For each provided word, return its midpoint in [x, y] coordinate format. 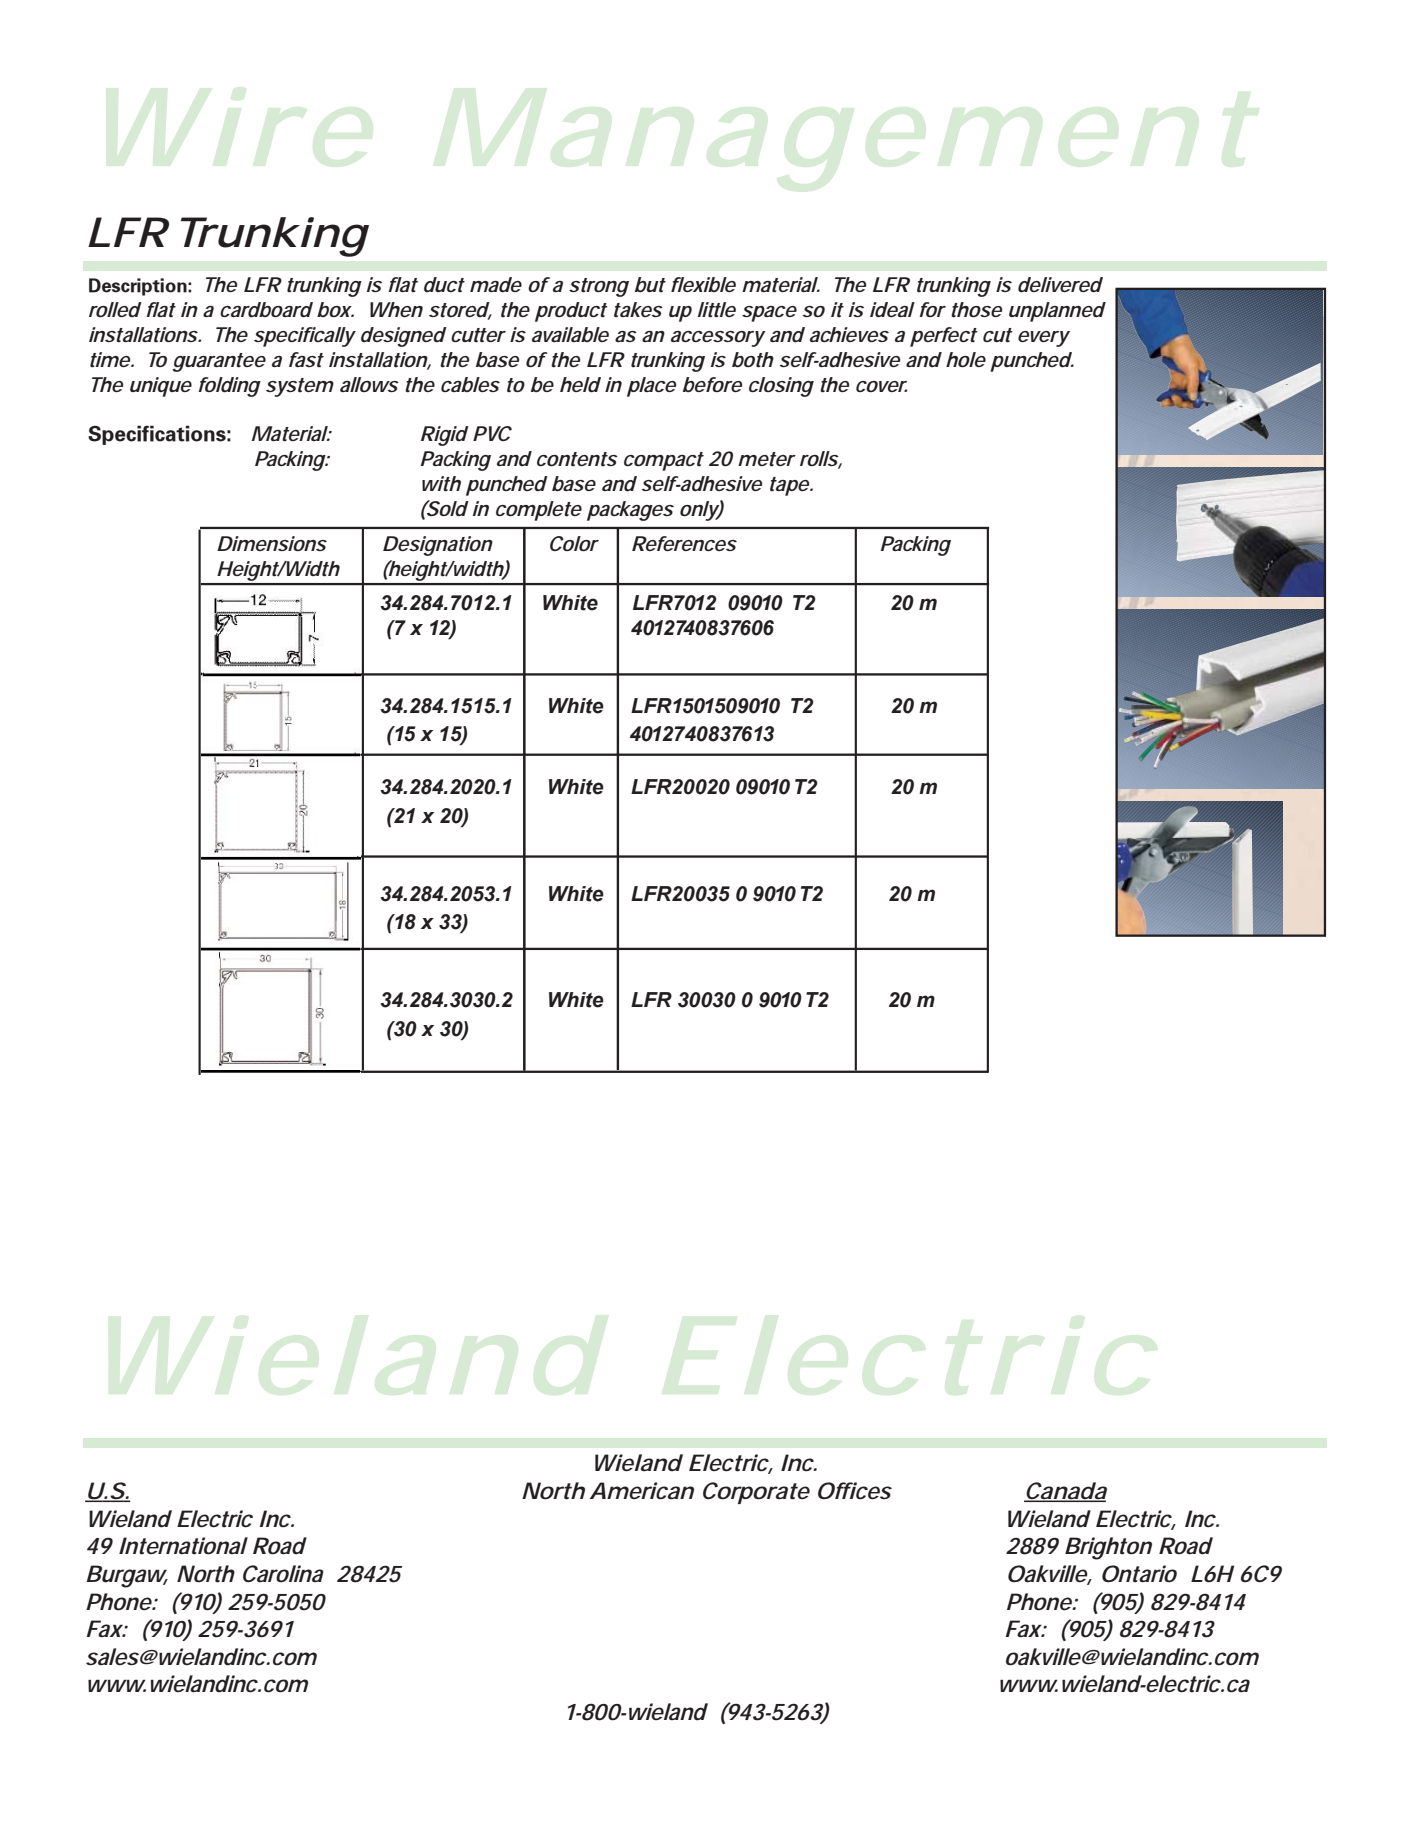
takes [638, 309]
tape [789, 486]
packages [630, 511]
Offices [855, 1491]
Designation [438, 546]
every [1044, 339]
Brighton [1108, 1548]
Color [574, 543]
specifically [305, 337]
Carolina [283, 1574]
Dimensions [272, 543]
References [684, 543]
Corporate [756, 1493]
